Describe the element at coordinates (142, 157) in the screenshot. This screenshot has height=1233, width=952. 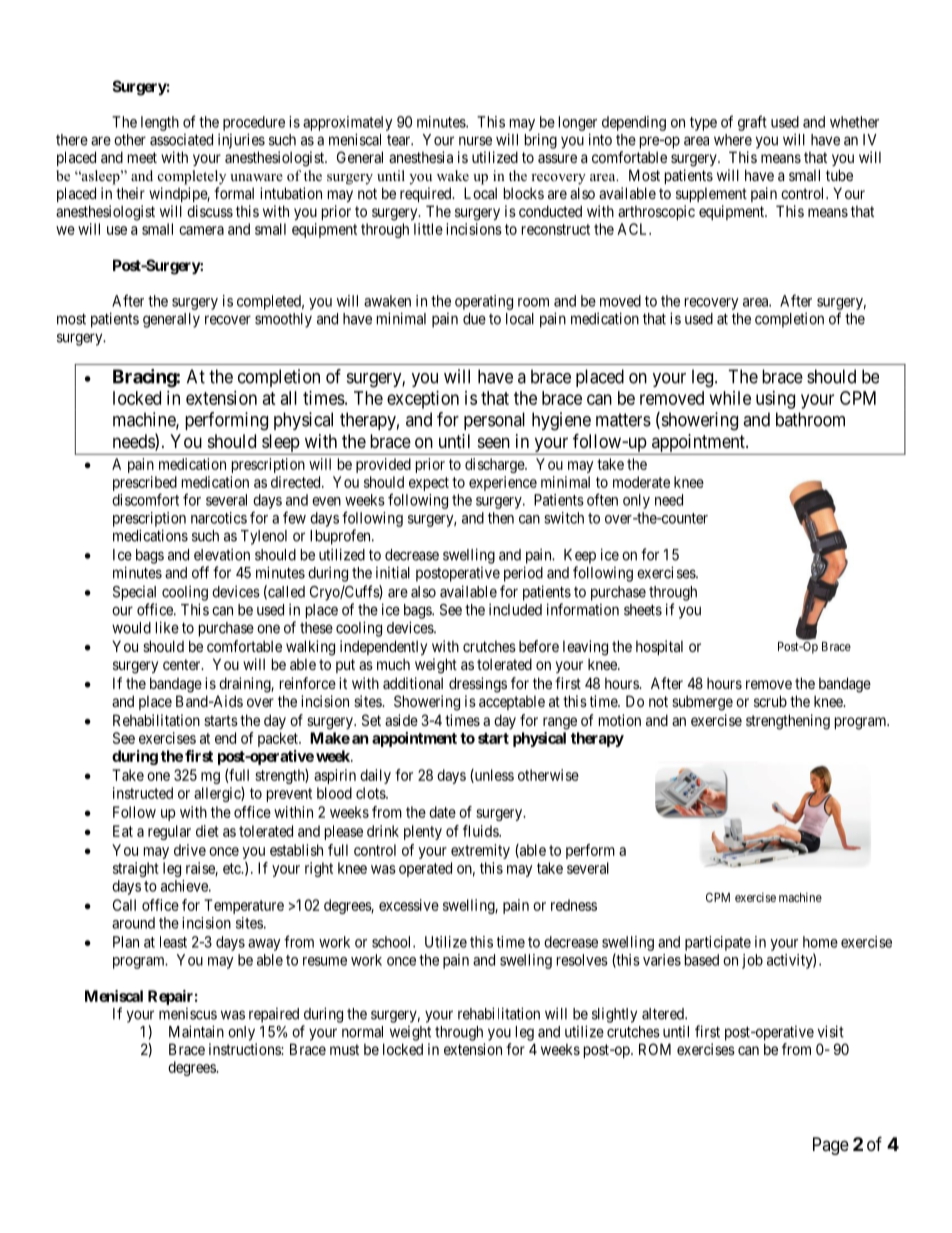
I see `meet` at that location.
